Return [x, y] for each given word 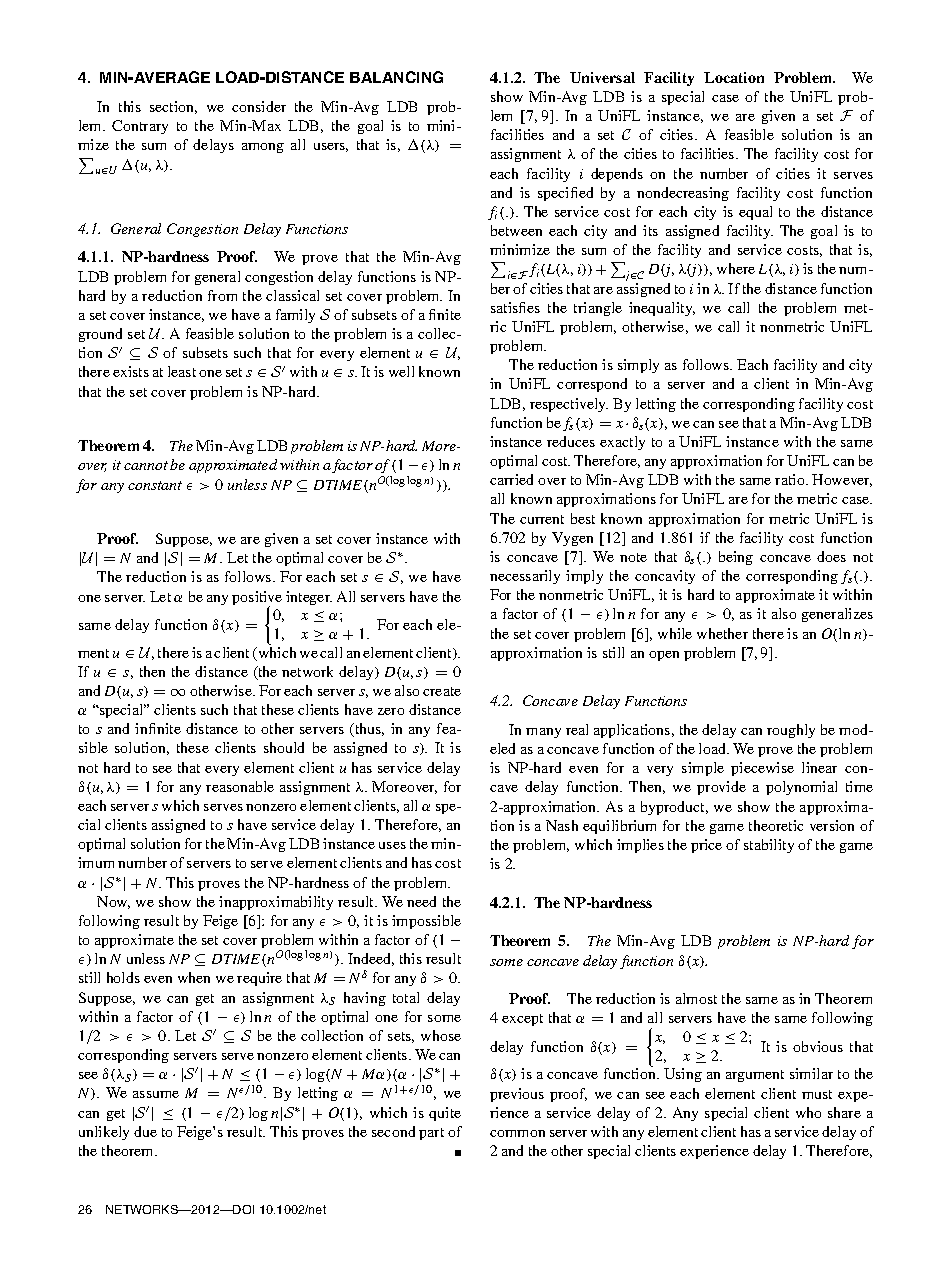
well [401, 371]
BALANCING [396, 77]
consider [259, 106]
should [284, 747]
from [222, 295]
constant [155, 485]
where [736, 268]
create [442, 691]
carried [511, 479]
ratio [791, 479]
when [194, 977]
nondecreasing [683, 194]
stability [769, 846]
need [421, 901]
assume [156, 1094]
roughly [791, 731]
